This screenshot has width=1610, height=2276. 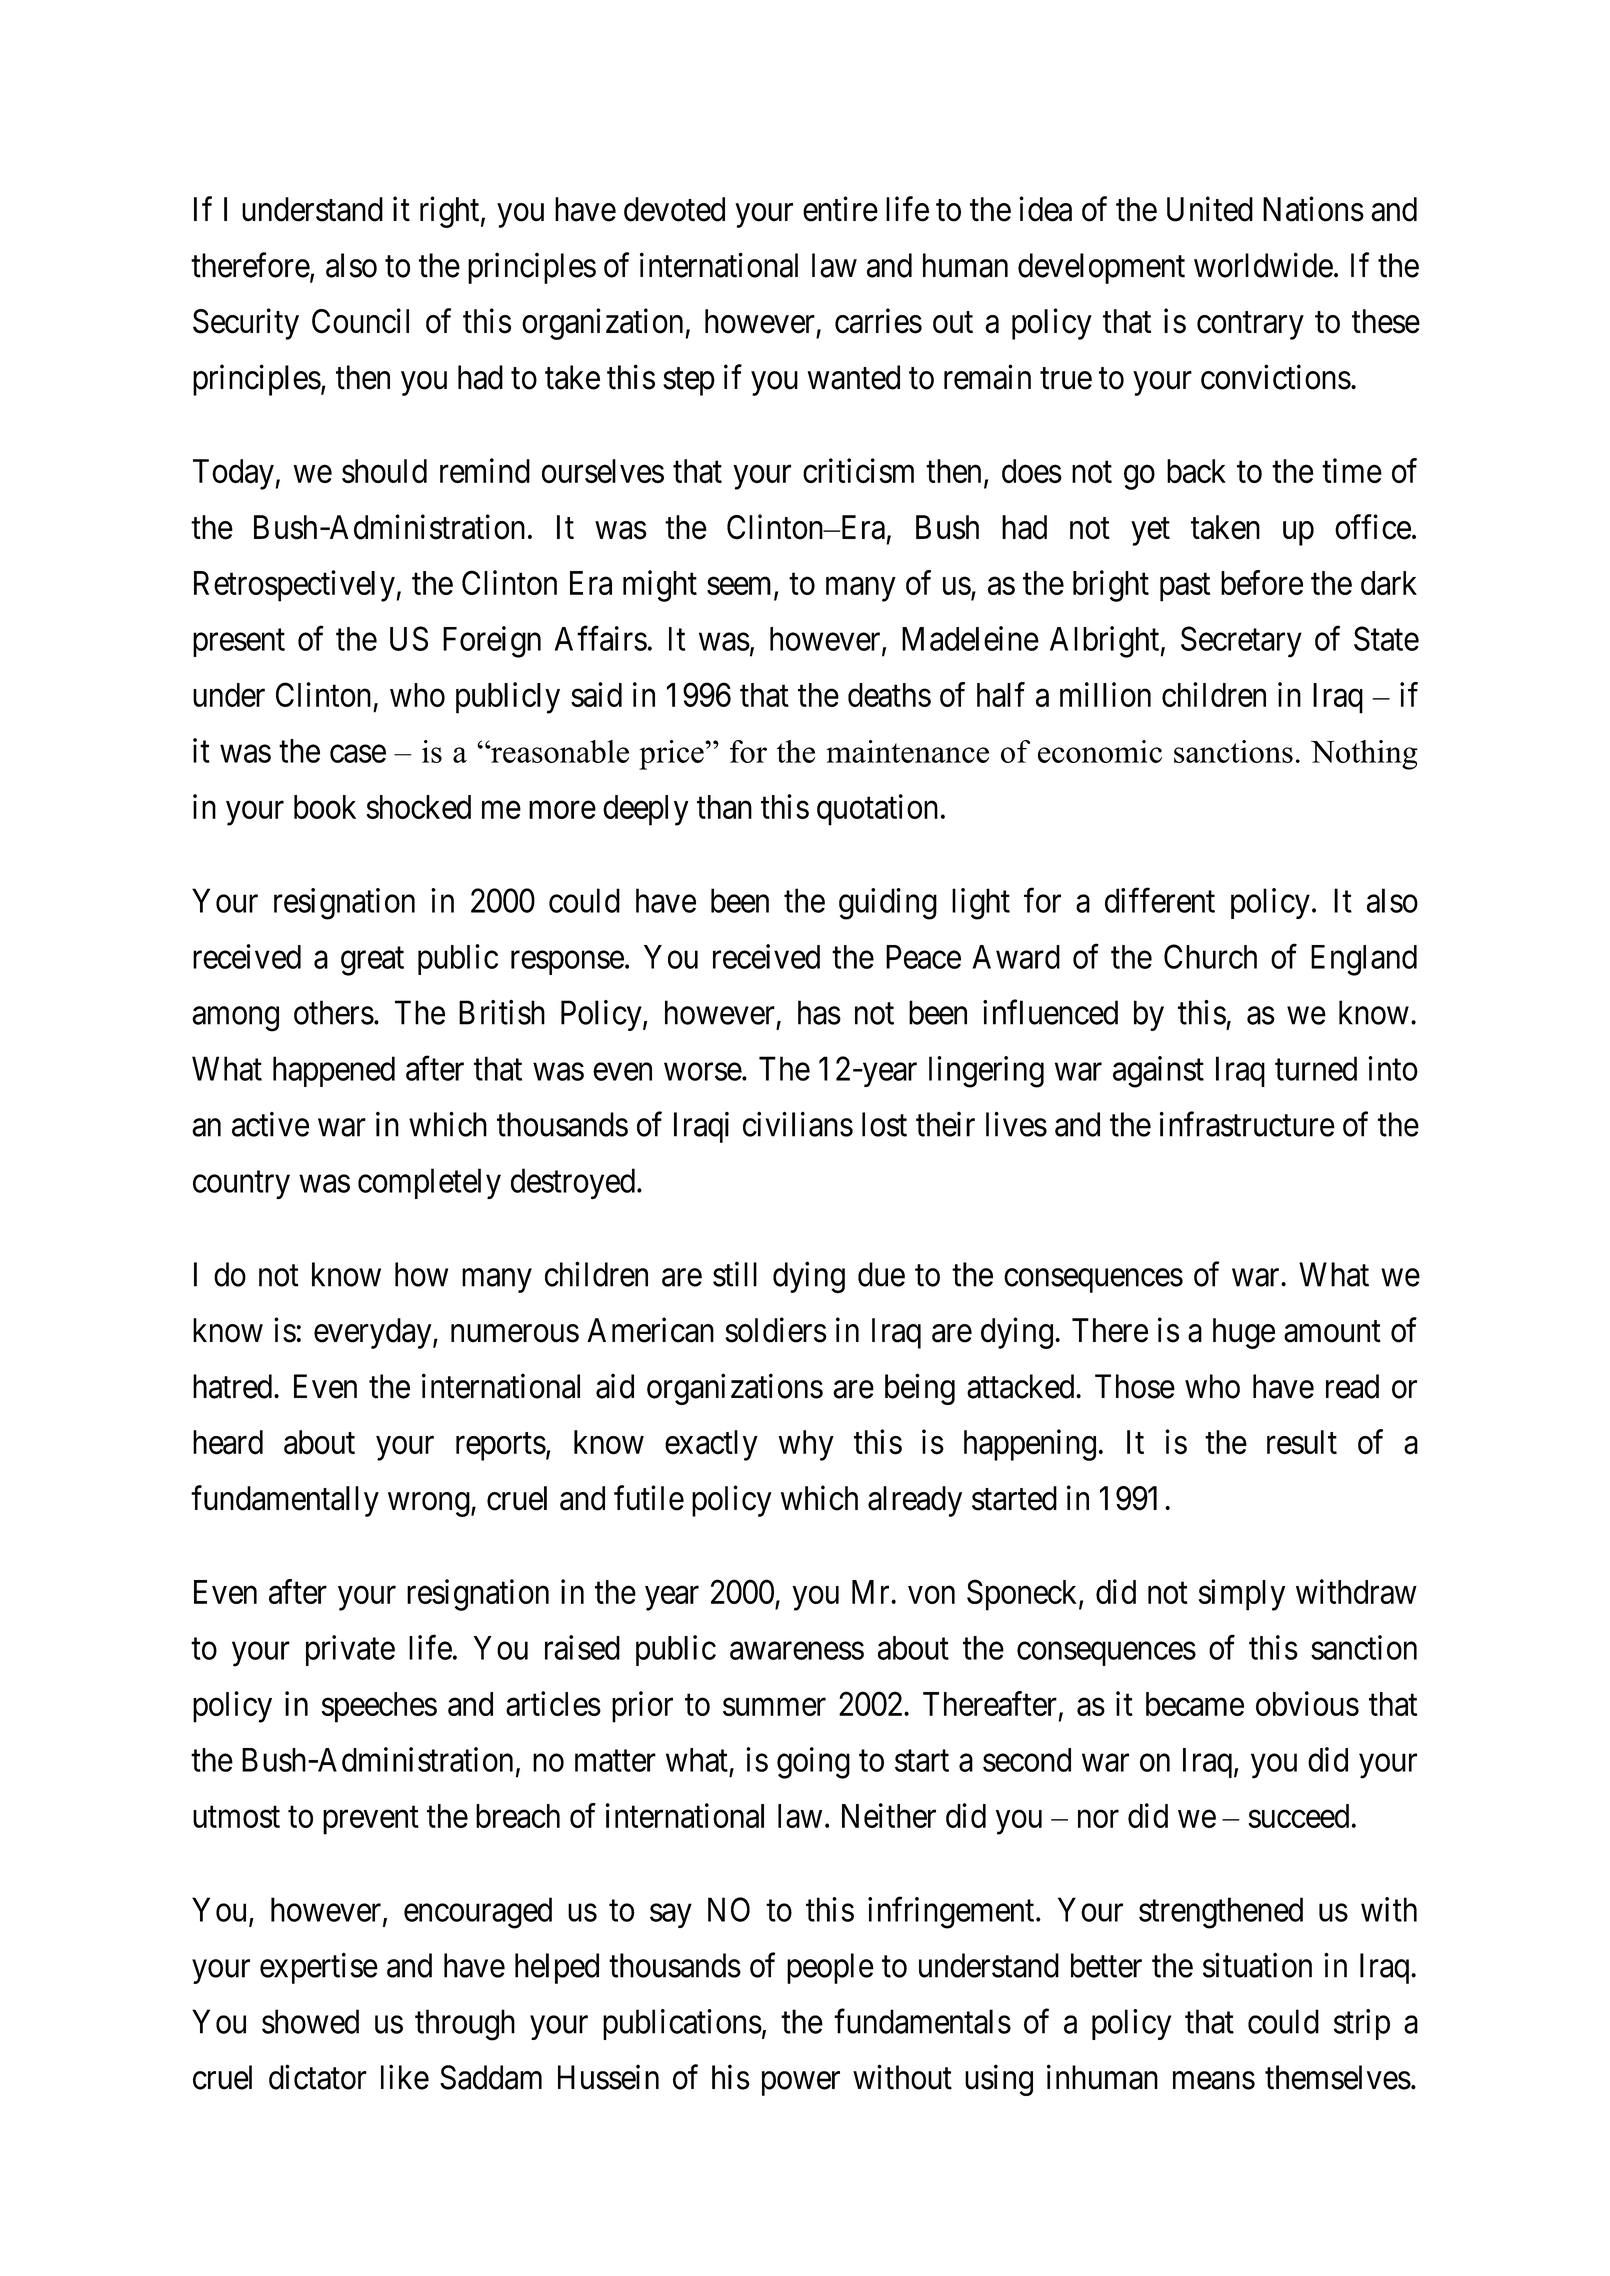 What do you see at coordinates (840, 209) in the screenshot?
I see `entire` at bounding box center [840, 209].
